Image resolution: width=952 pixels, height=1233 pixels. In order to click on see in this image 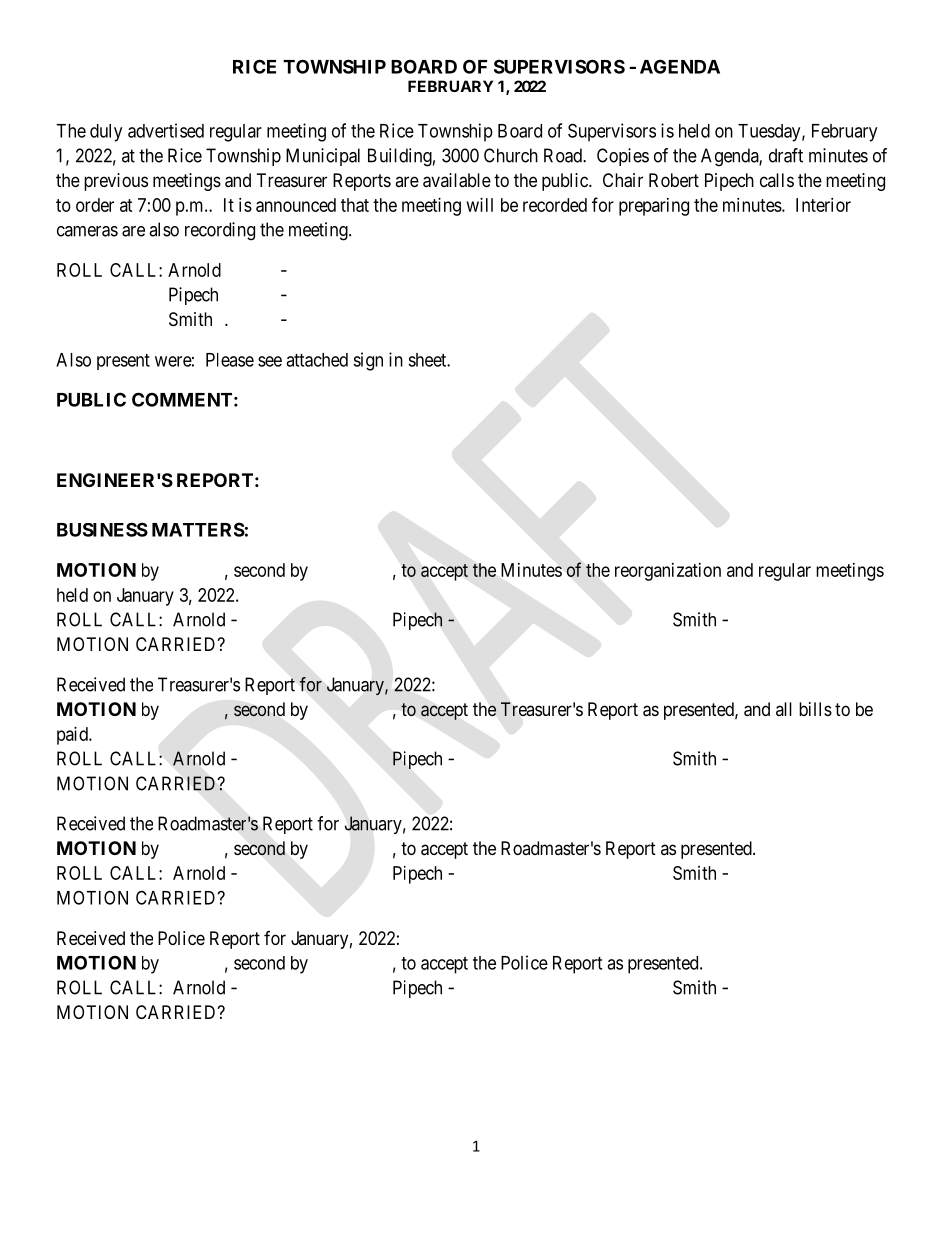, I will do `click(270, 361)`.
